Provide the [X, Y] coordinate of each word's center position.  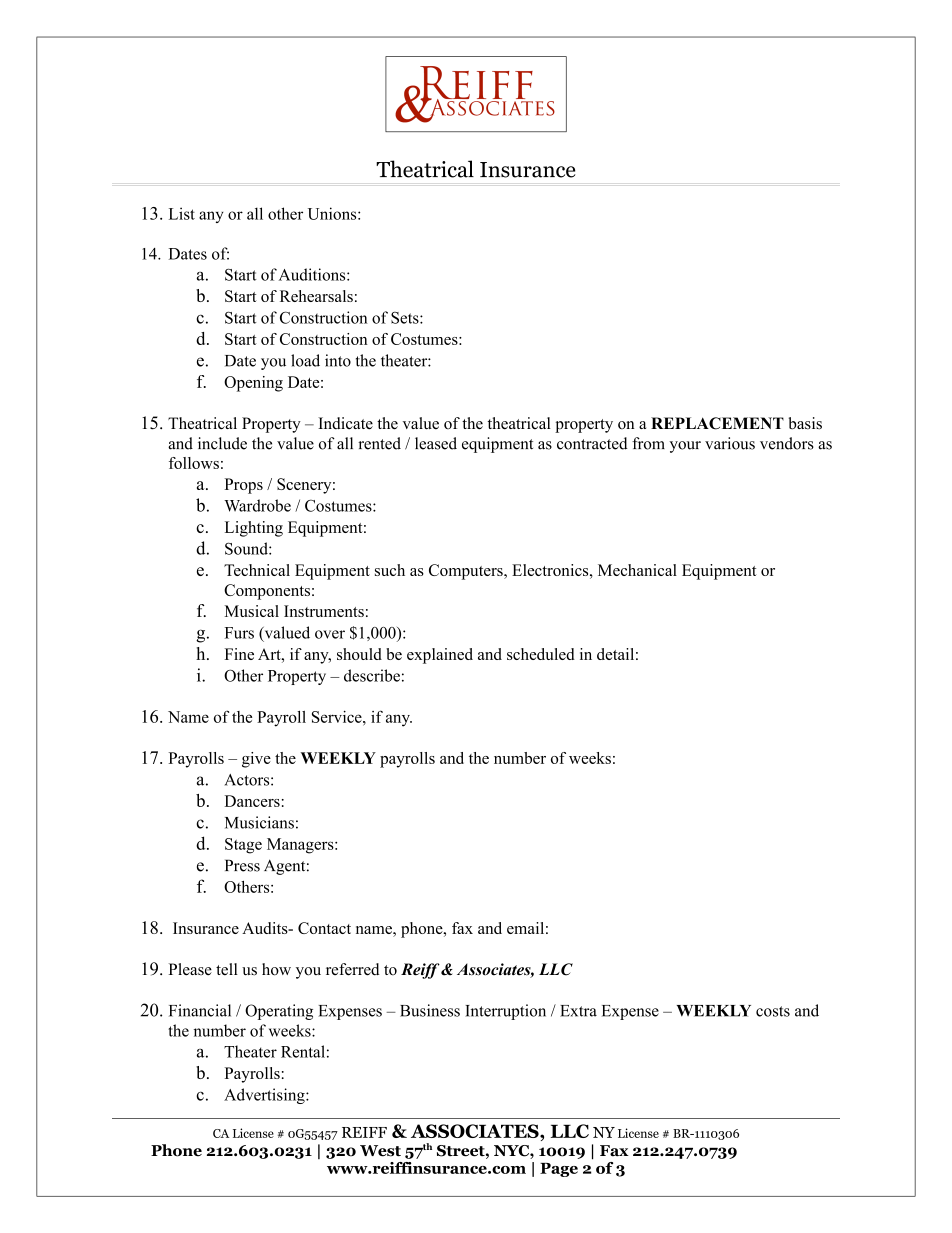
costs [773, 1011]
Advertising [265, 1096]
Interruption [505, 1012]
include [222, 443]
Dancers [252, 801]
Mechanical [637, 570]
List [182, 213]
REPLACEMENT [717, 423]
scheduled [541, 654]
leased [436, 443]
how [276, 969]
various [730, 443]
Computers [467, 572]
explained [440, 656]
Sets [406, 318]
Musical [251, 611]
